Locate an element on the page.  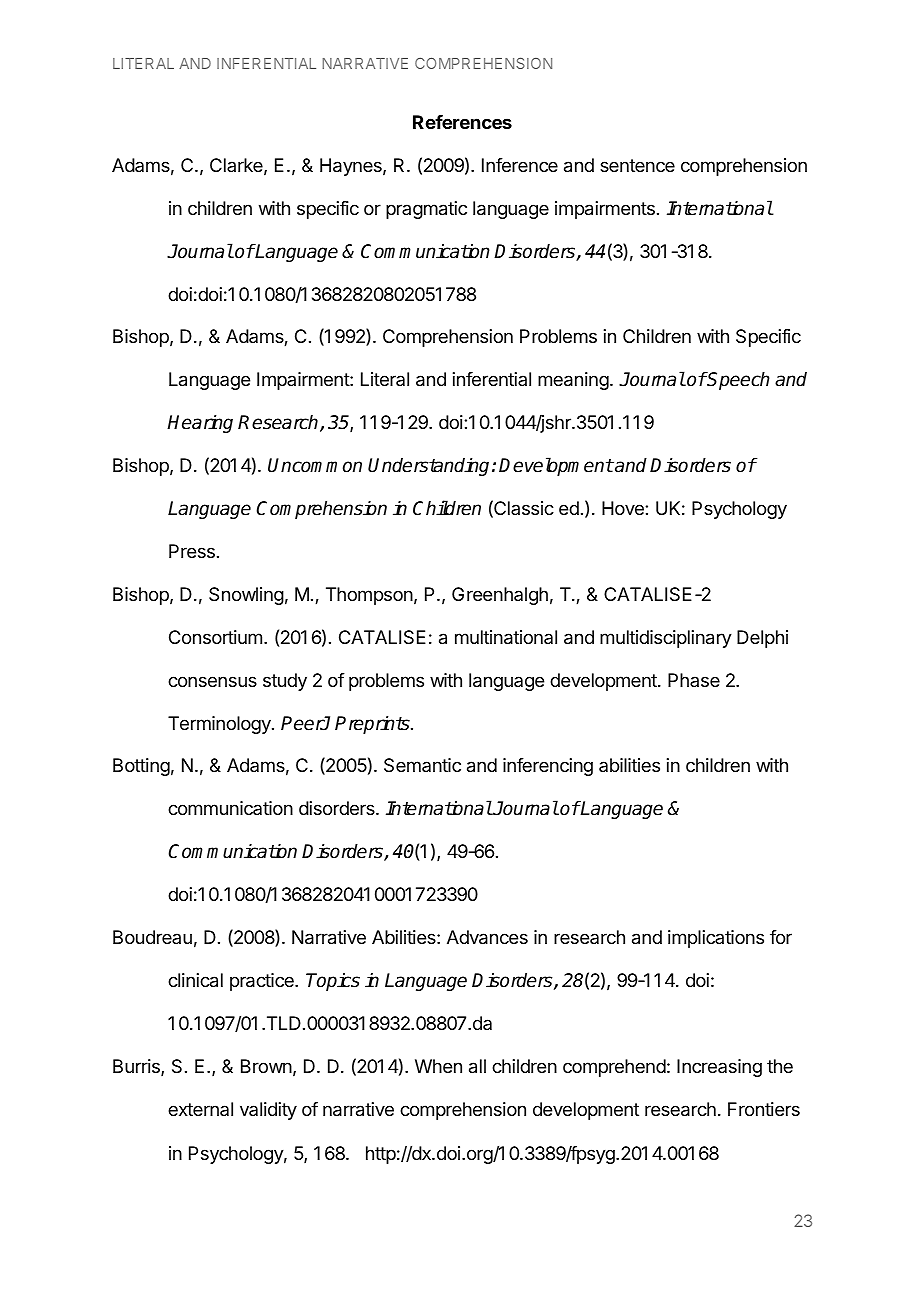
multidisciplinary is located at coordinates (666, 639).
